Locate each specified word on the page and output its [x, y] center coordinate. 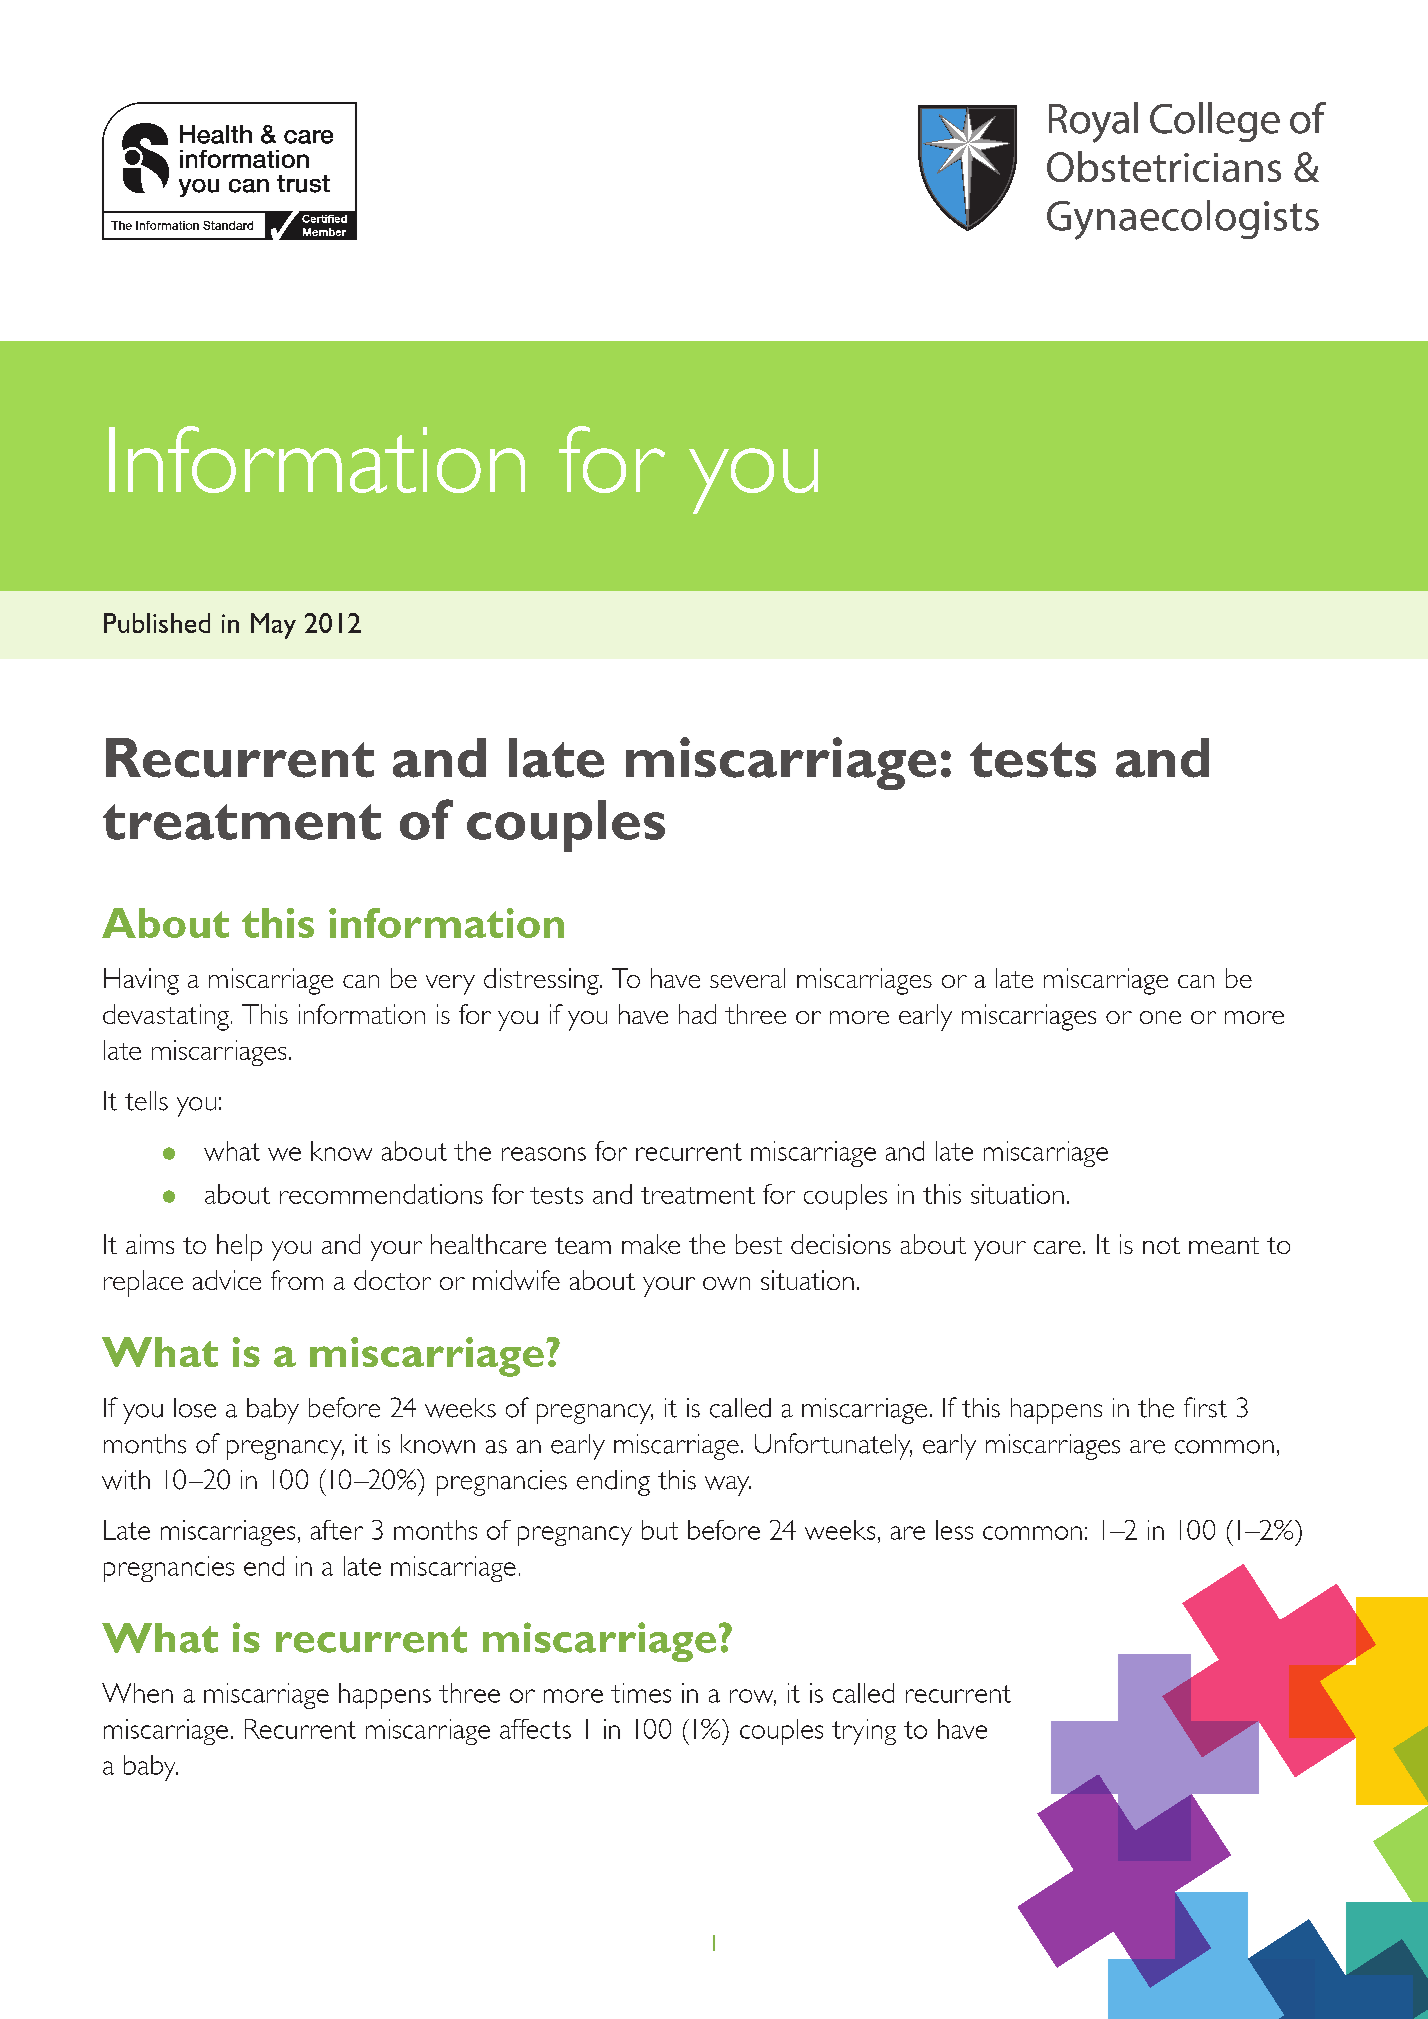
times [641, 1693]
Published [157, 623]
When [137, 1693]
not [1161, 1245]
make [651, 1244]
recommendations [381, 1194]
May [273, 626]
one [1160, 1017]
